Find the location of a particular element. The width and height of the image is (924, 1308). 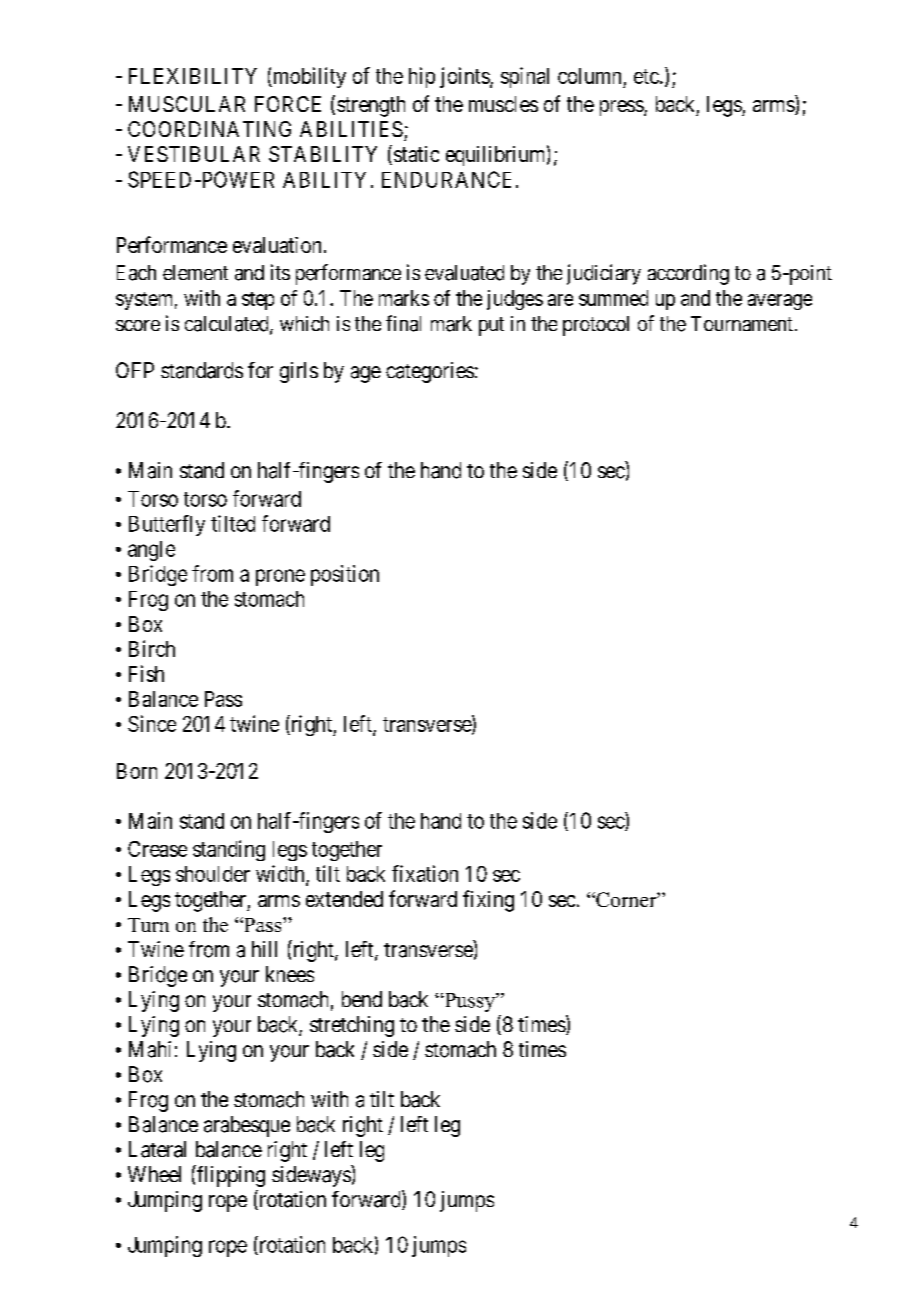

COORDINATING is located at coordinates (209, 129).
